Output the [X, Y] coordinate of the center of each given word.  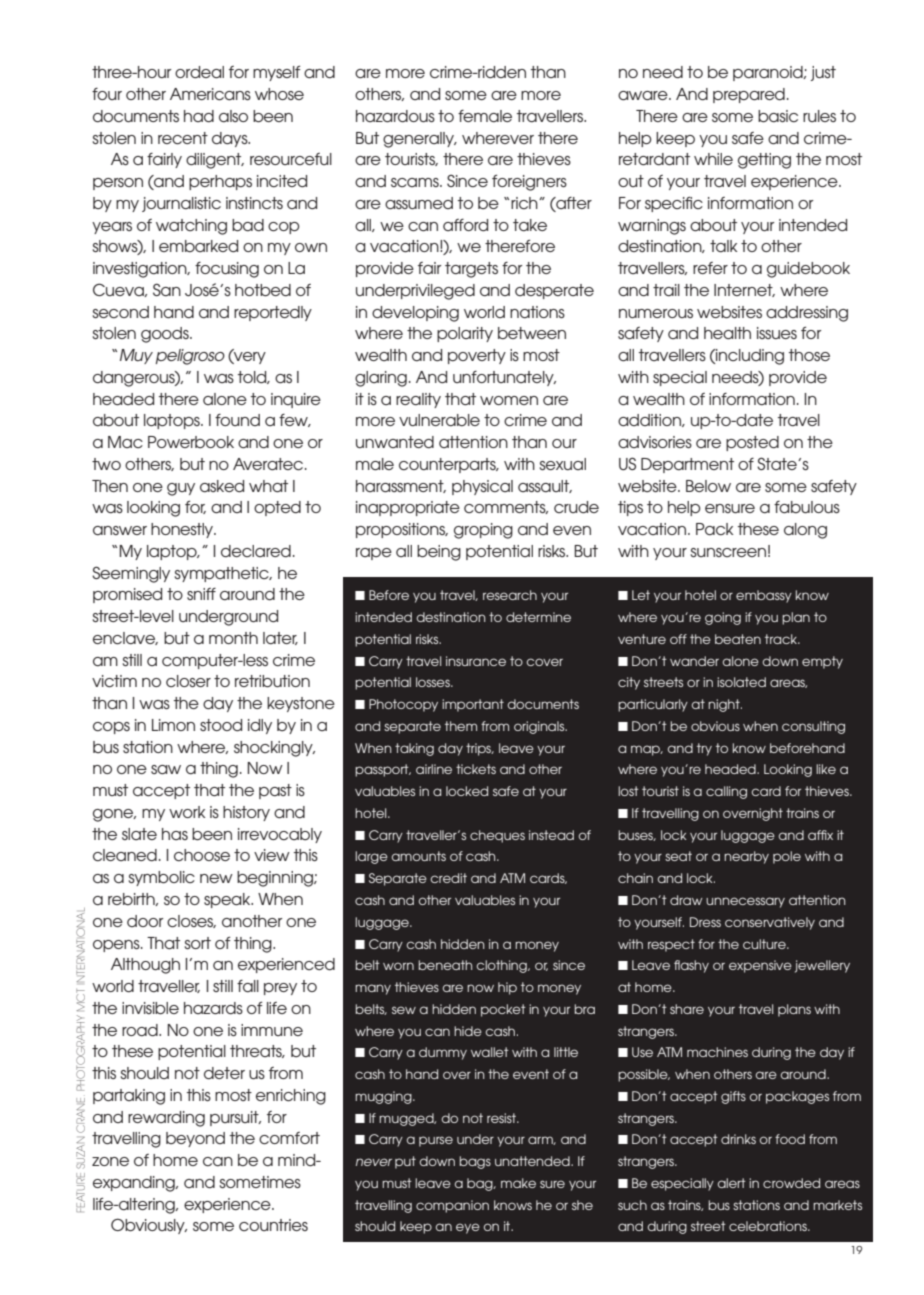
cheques [497, 836]
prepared [749, 95]
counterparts [448, 465]
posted [752, 443]
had [199, 116]
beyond [195, 1139]
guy [181, 489]
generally [419, 140]
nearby [746, 857]
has [175, 834]
